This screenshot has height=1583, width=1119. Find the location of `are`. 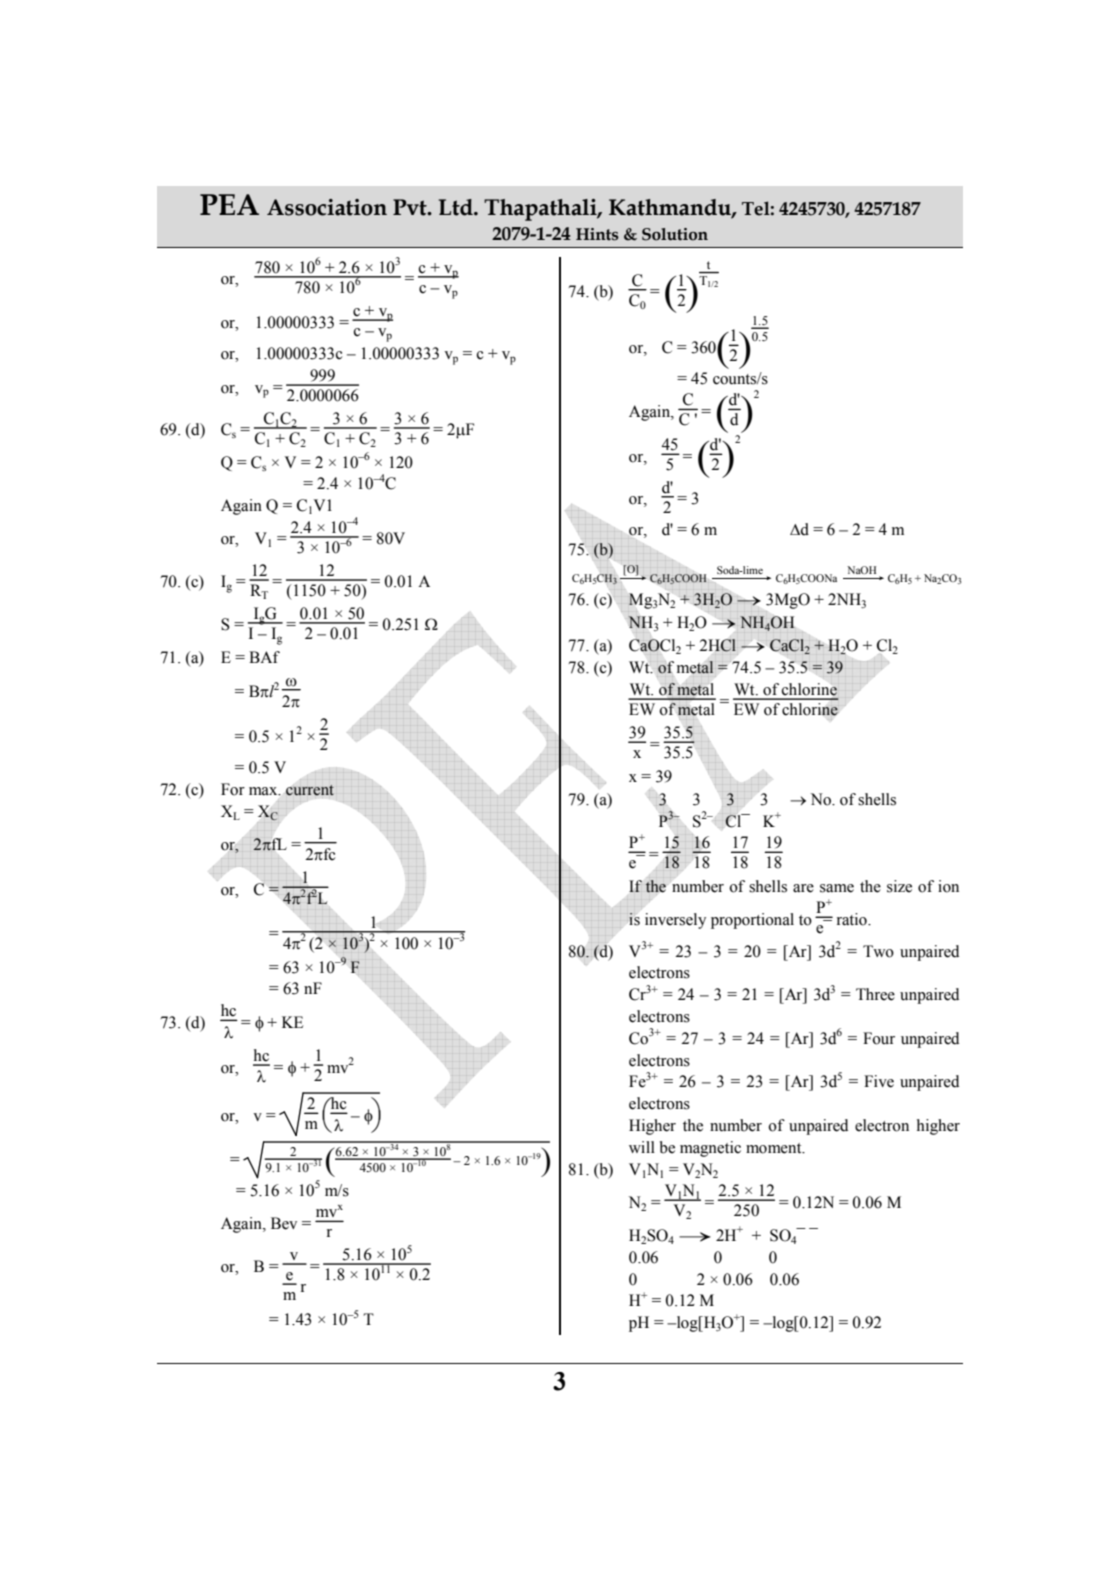

are is located at coordinates (803, 888).
